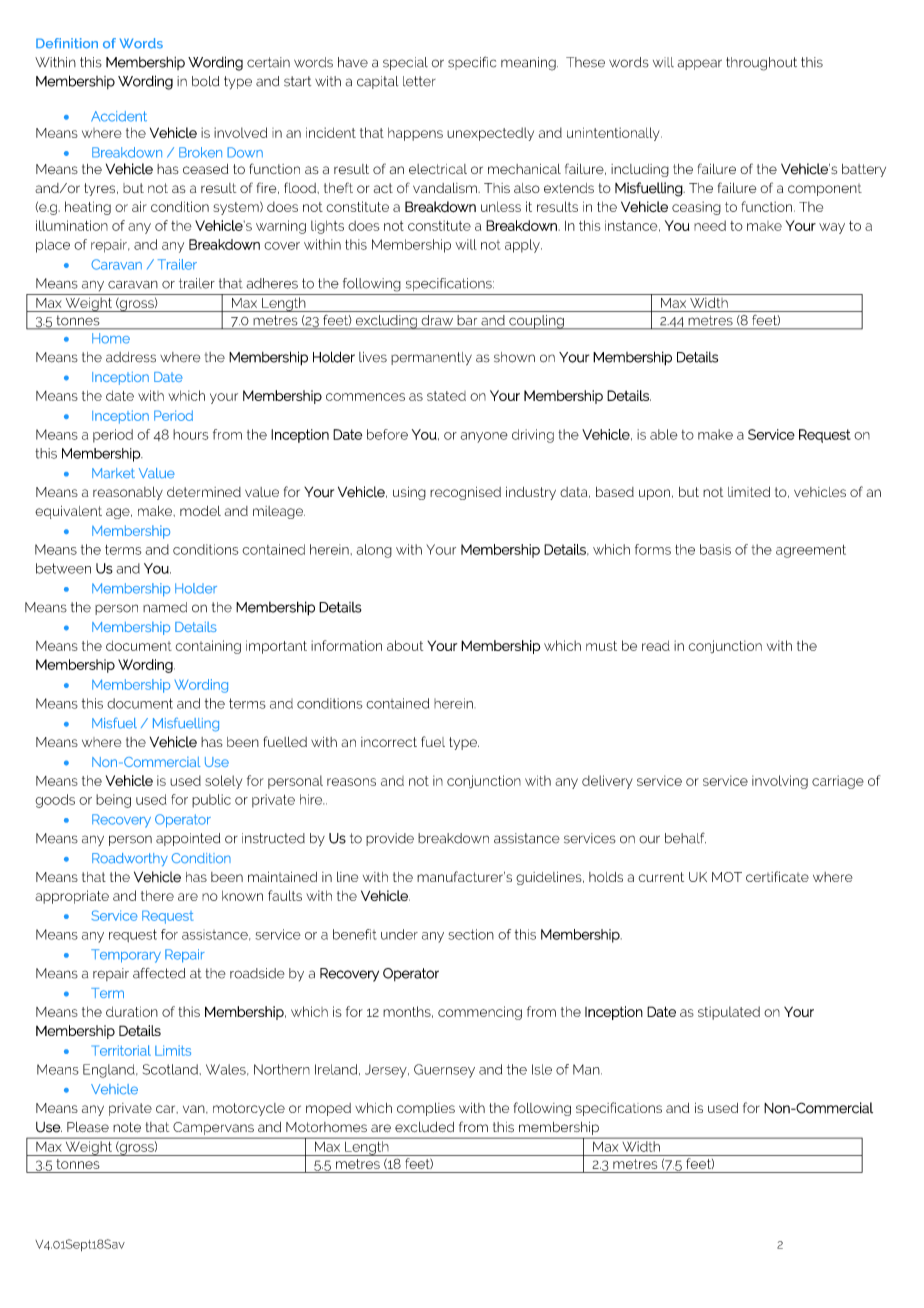  Describe the element at coordinates (165, 607) in the image. I see `named` at that location.
